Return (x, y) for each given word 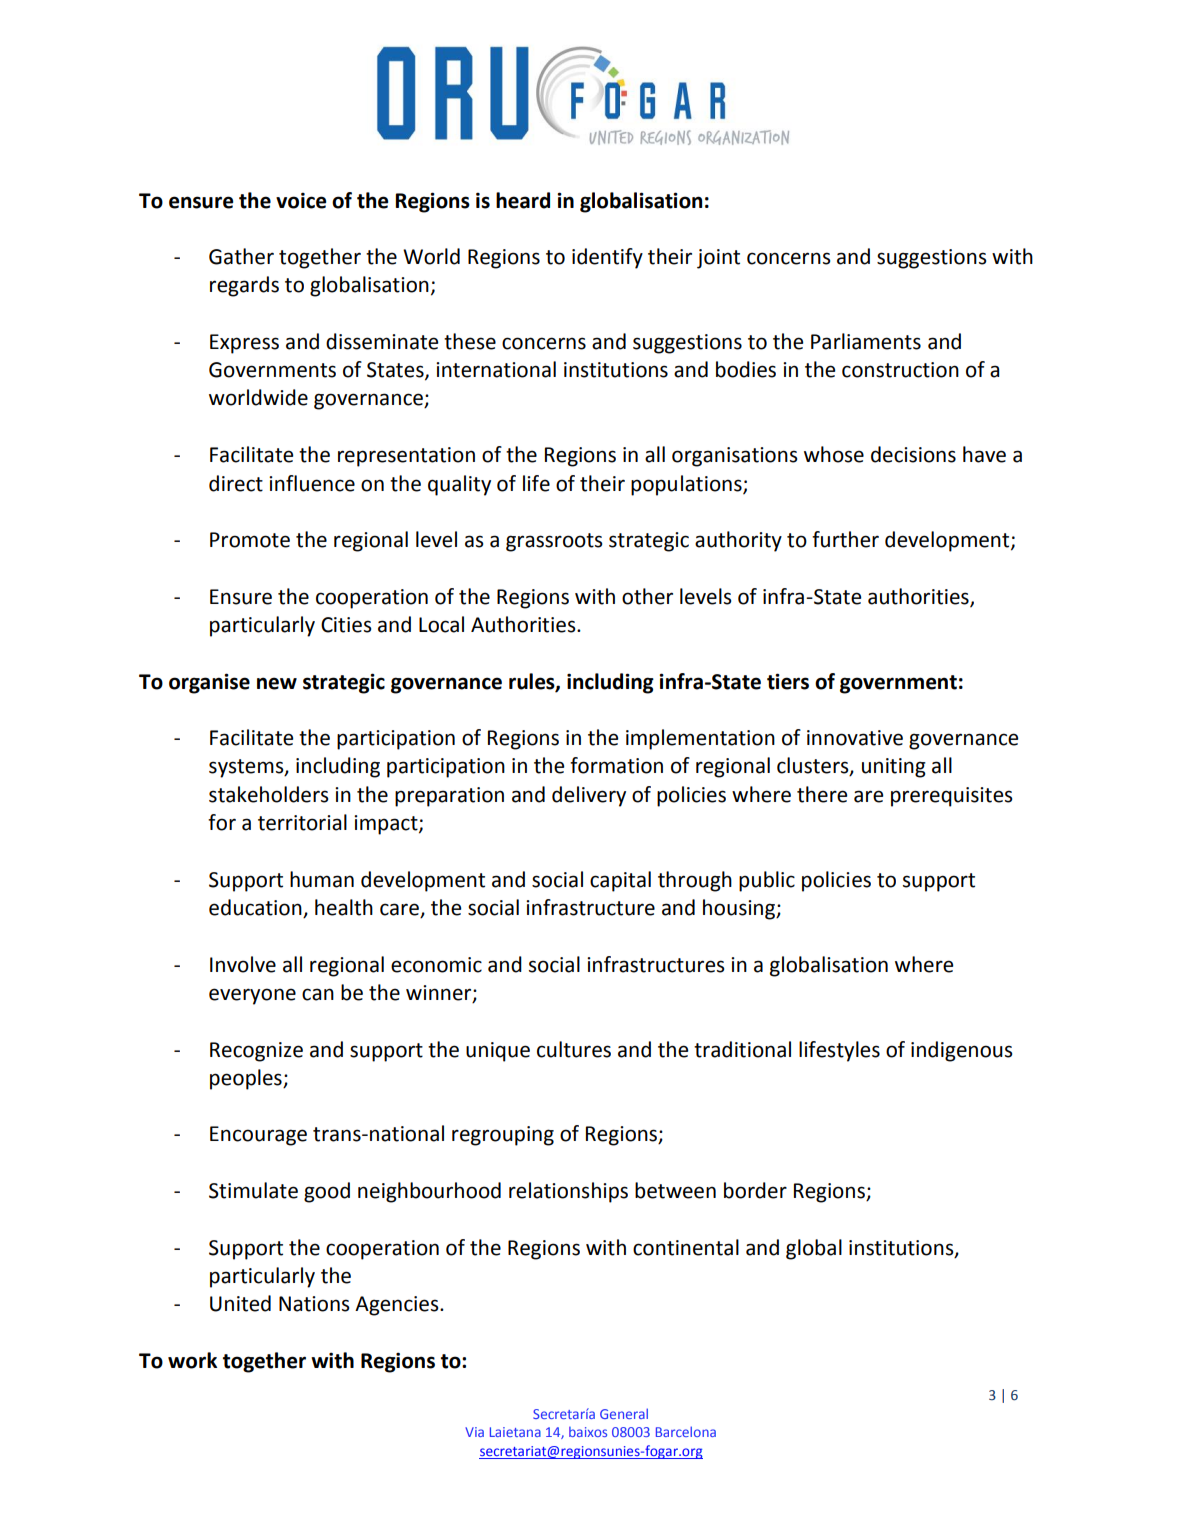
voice (301, 200)
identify (607, 258)
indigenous (961, 1051)
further (845, 539)
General (624, 1413)
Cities (346, 625)
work (192, 1360)
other (647, 596)
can (318, 994)
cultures (574, 1049)
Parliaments (866, 341)
